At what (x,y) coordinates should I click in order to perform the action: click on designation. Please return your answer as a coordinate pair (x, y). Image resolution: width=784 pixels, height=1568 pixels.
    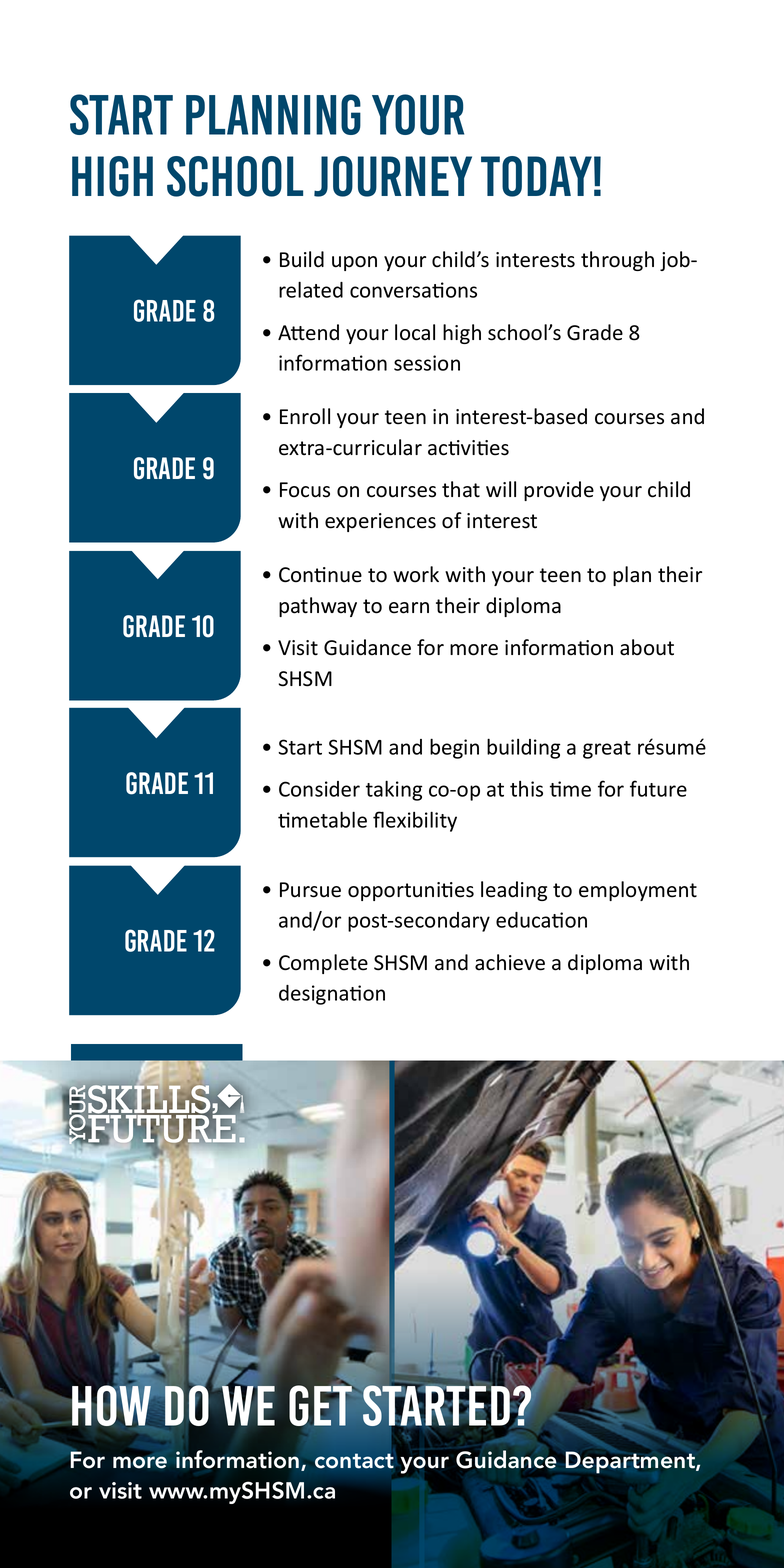
    Looking at the image, I should click on (332, 995).
